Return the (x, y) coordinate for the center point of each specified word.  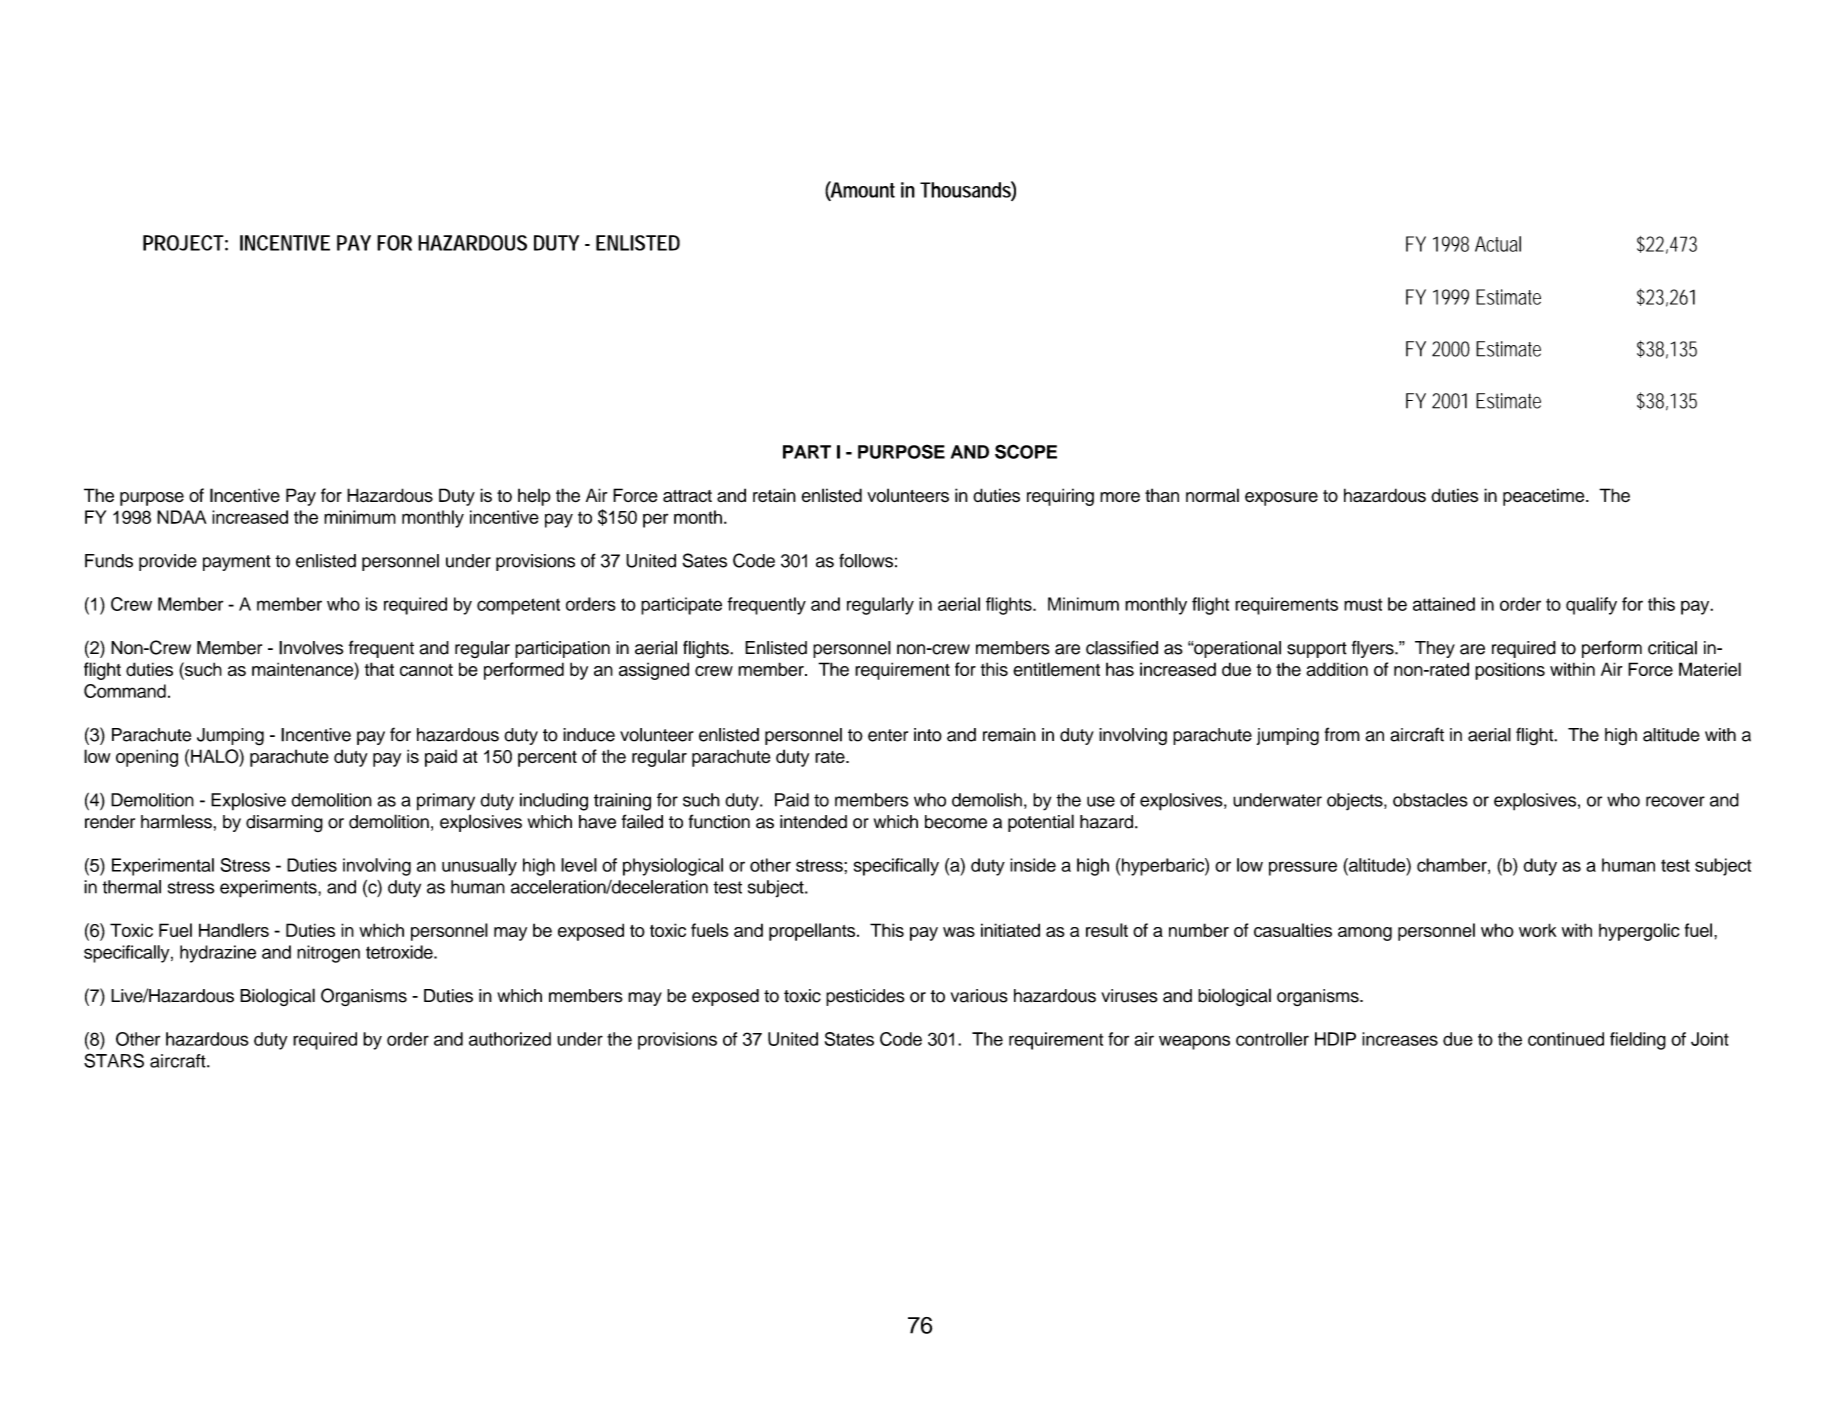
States (849, 1039)
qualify (1591, 606)
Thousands (968, 190)
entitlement (1056, 669)
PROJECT (185, 243)
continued (1566, 1039)
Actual (1498, 244)
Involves (311, 648)
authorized (510, 1039)
